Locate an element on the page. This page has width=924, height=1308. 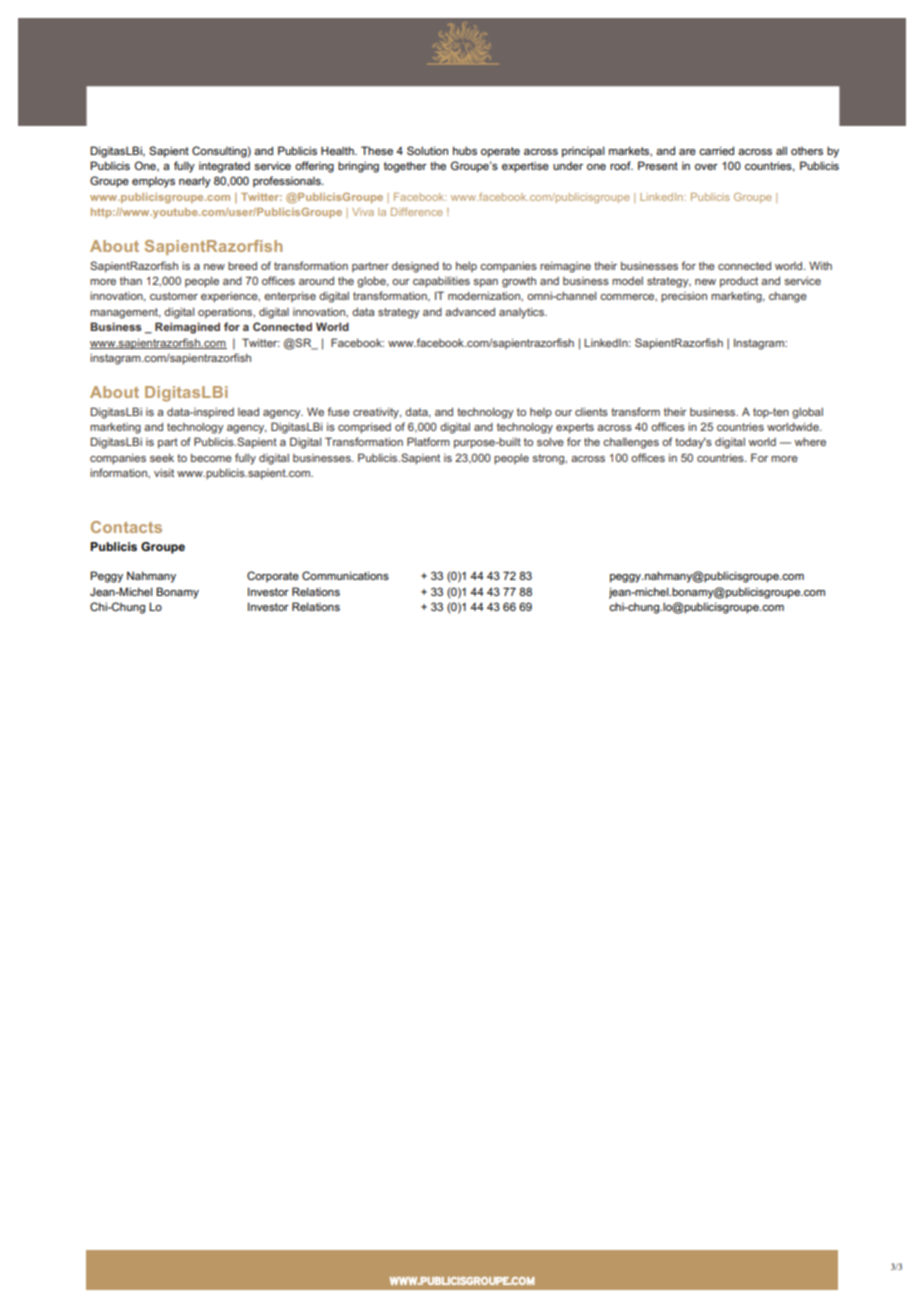
over is located at coordinates (706, 167).
